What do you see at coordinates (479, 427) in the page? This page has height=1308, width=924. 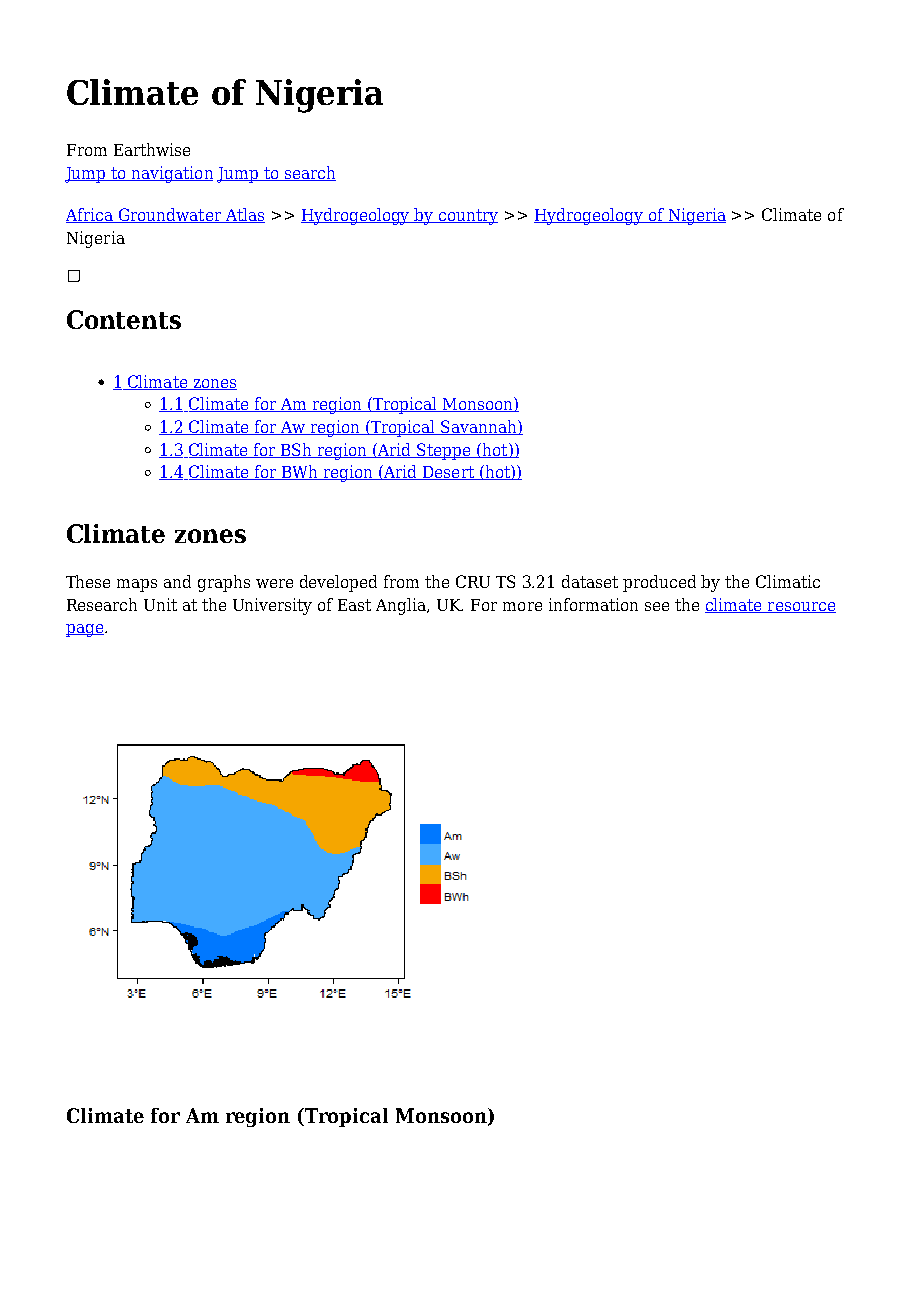 I see `Savannah` at bounding box center [479, 427].
